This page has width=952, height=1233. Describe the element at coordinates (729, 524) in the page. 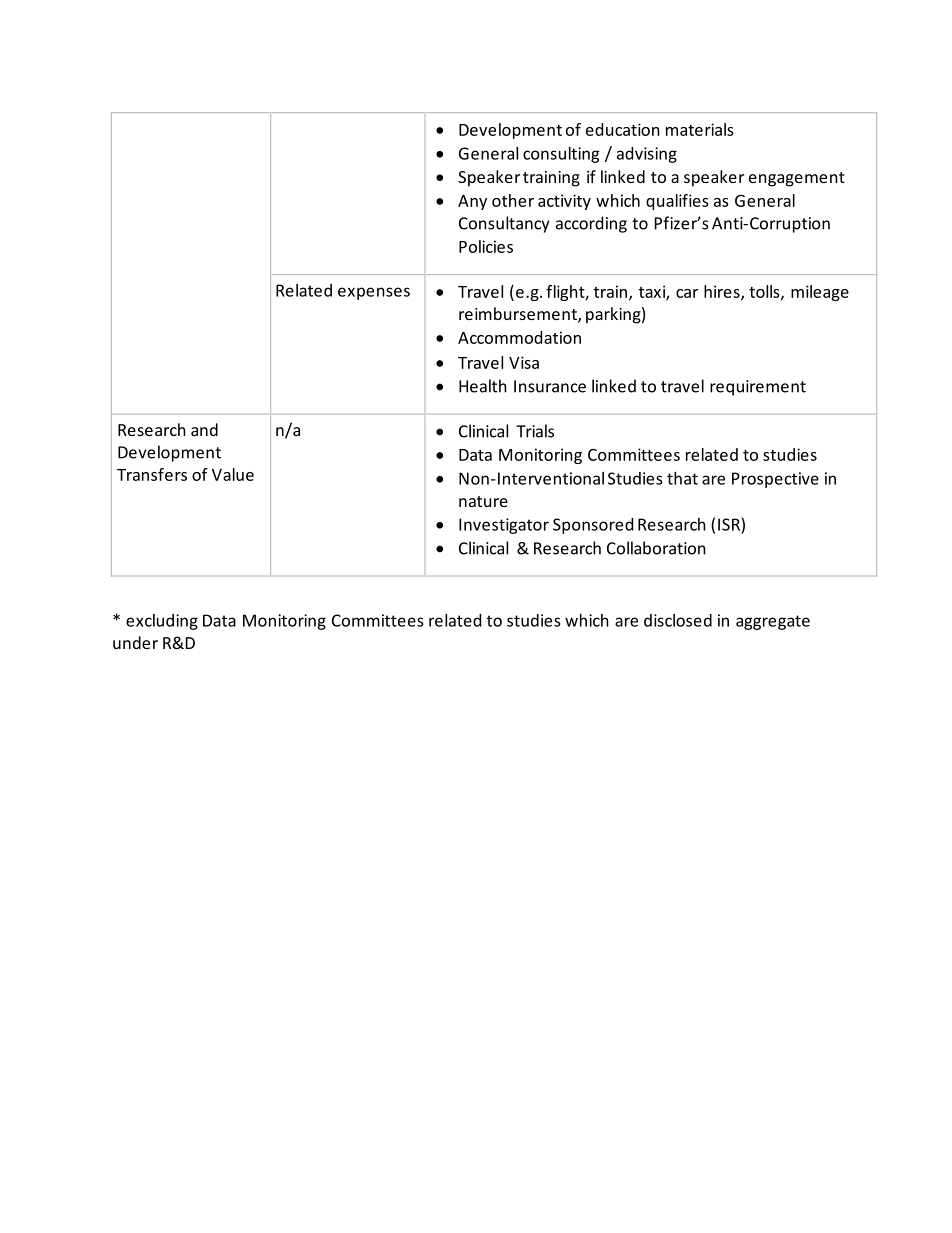

I see `ISR` at that location.
